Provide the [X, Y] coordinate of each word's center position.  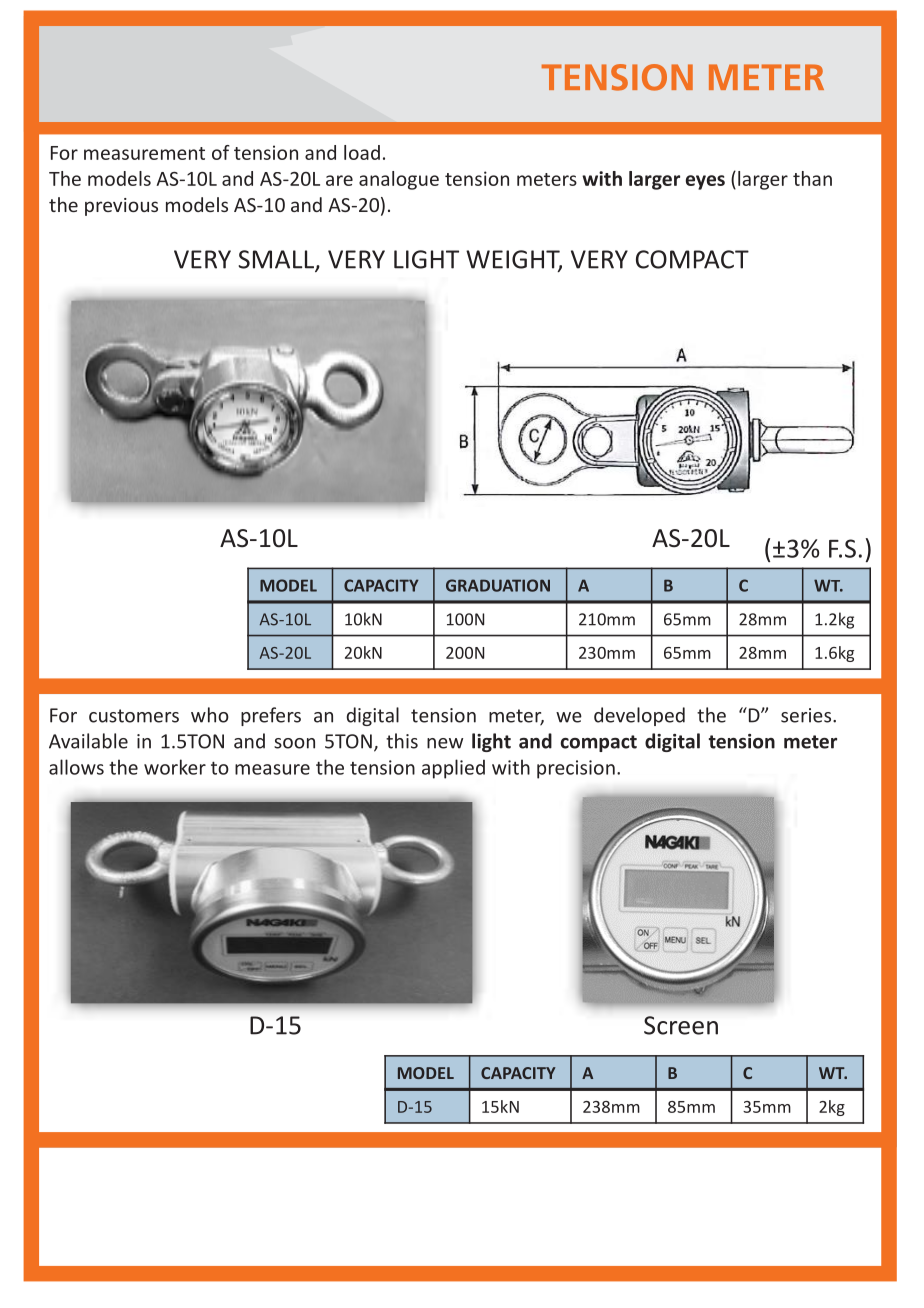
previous [121, 207]
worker [175, 767]
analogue [399, 180]
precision [576, 769]
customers [134, 716]
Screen [681, 1025]
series [807, 715]
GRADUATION [498, 585]
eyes [705, 182]
